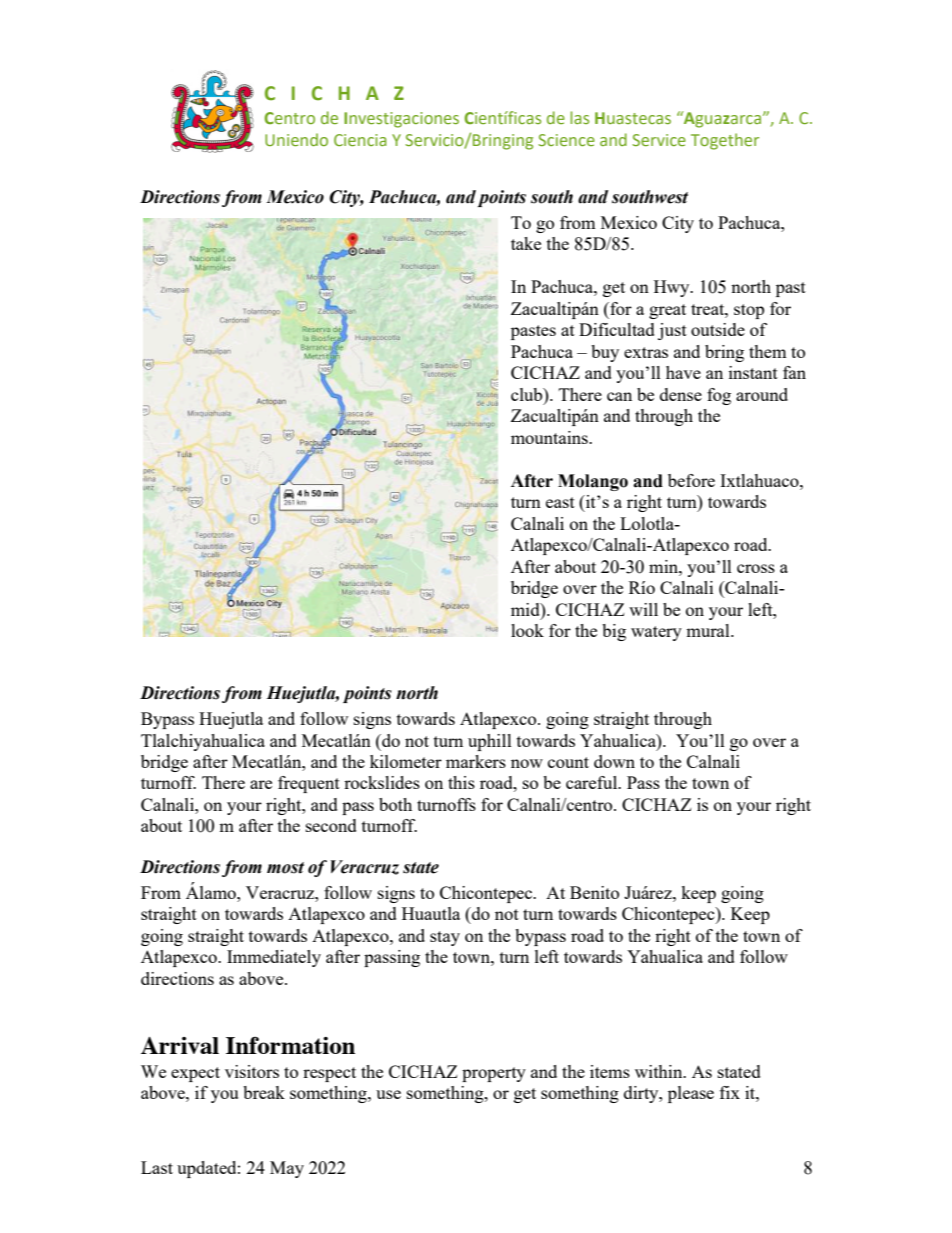 The height and width of the image is (1233, 952). I want to click on look, so click(527, 630).
